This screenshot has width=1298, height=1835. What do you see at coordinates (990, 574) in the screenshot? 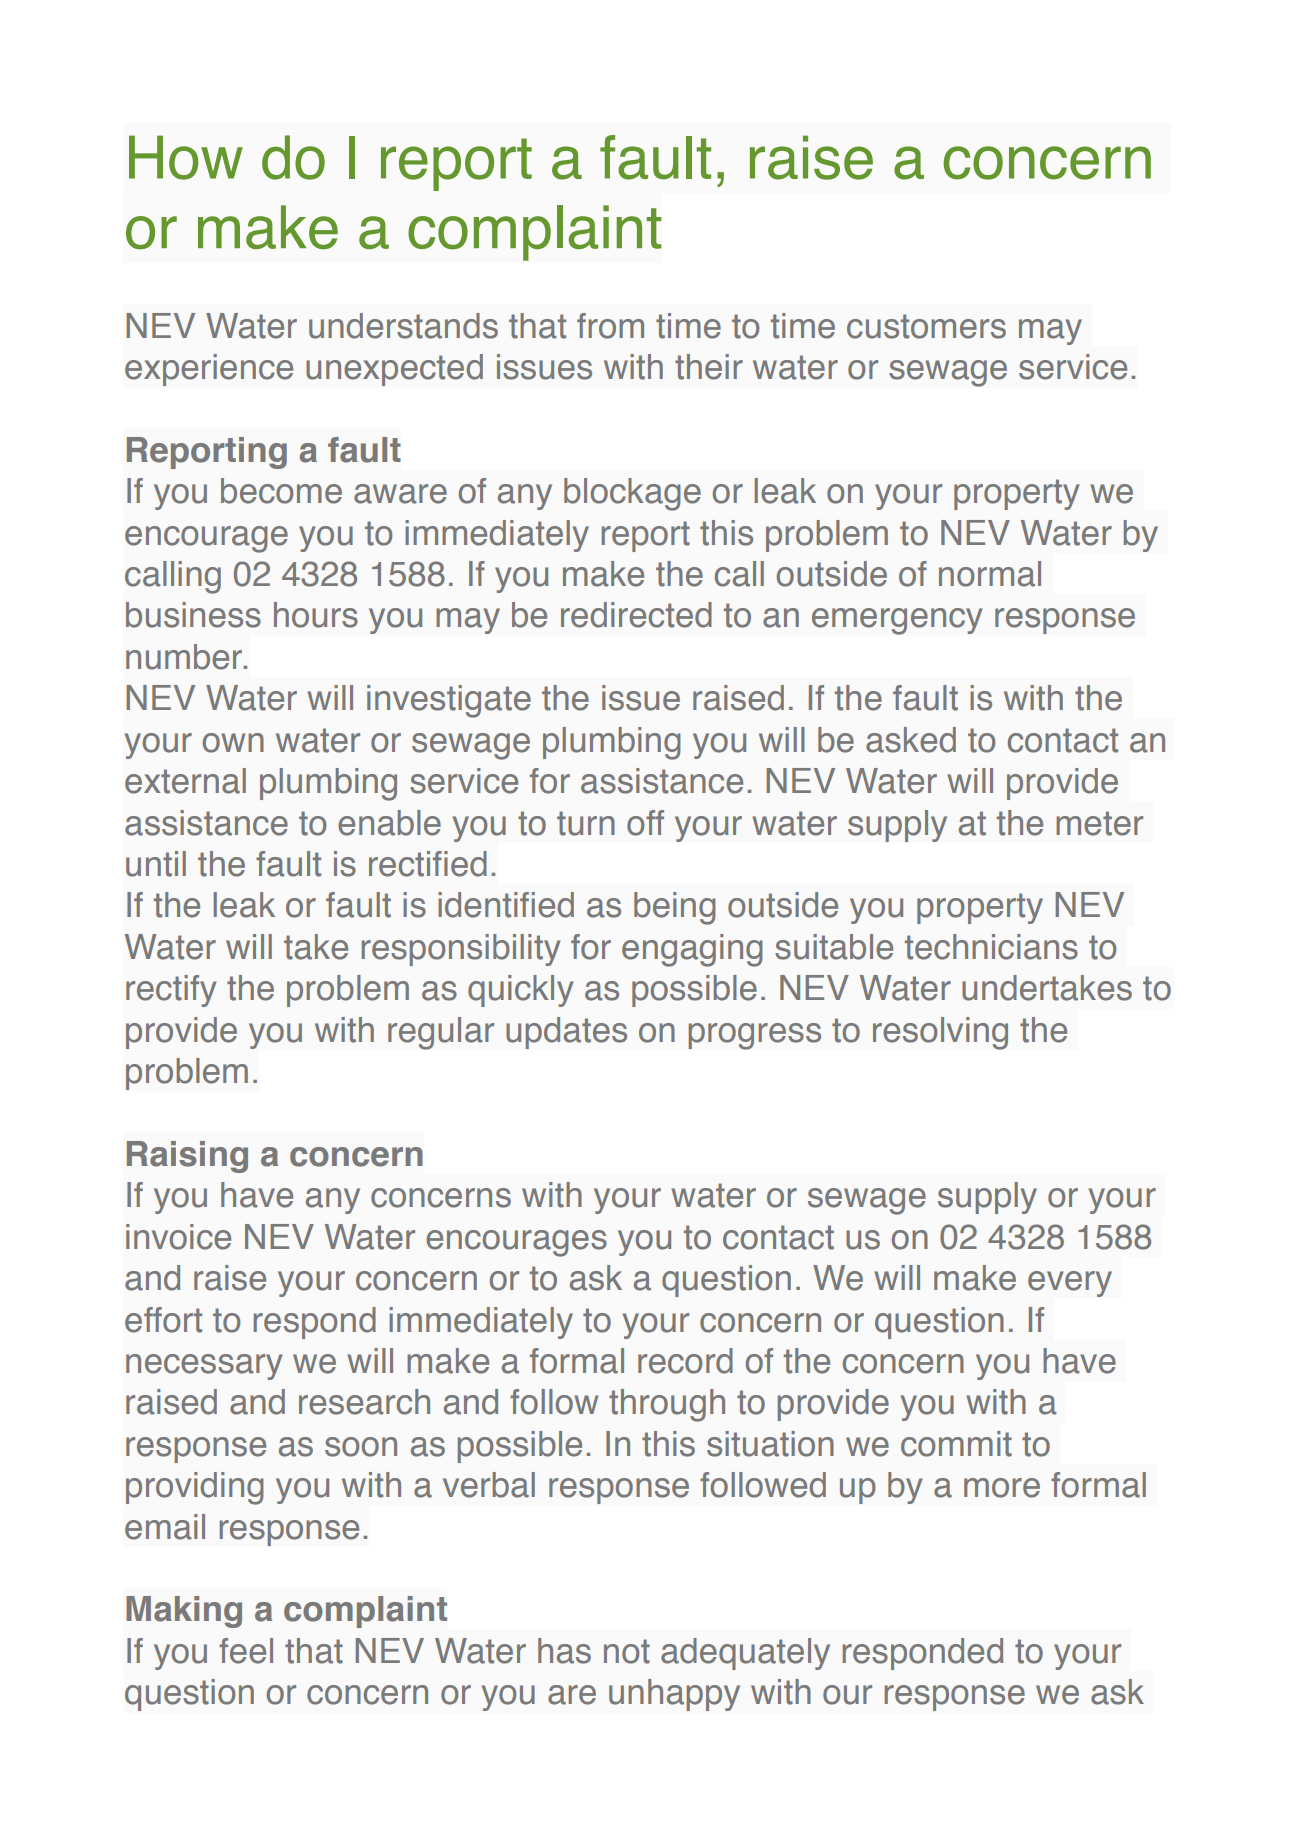
I see `normal` at bounding box center [990, 574].
